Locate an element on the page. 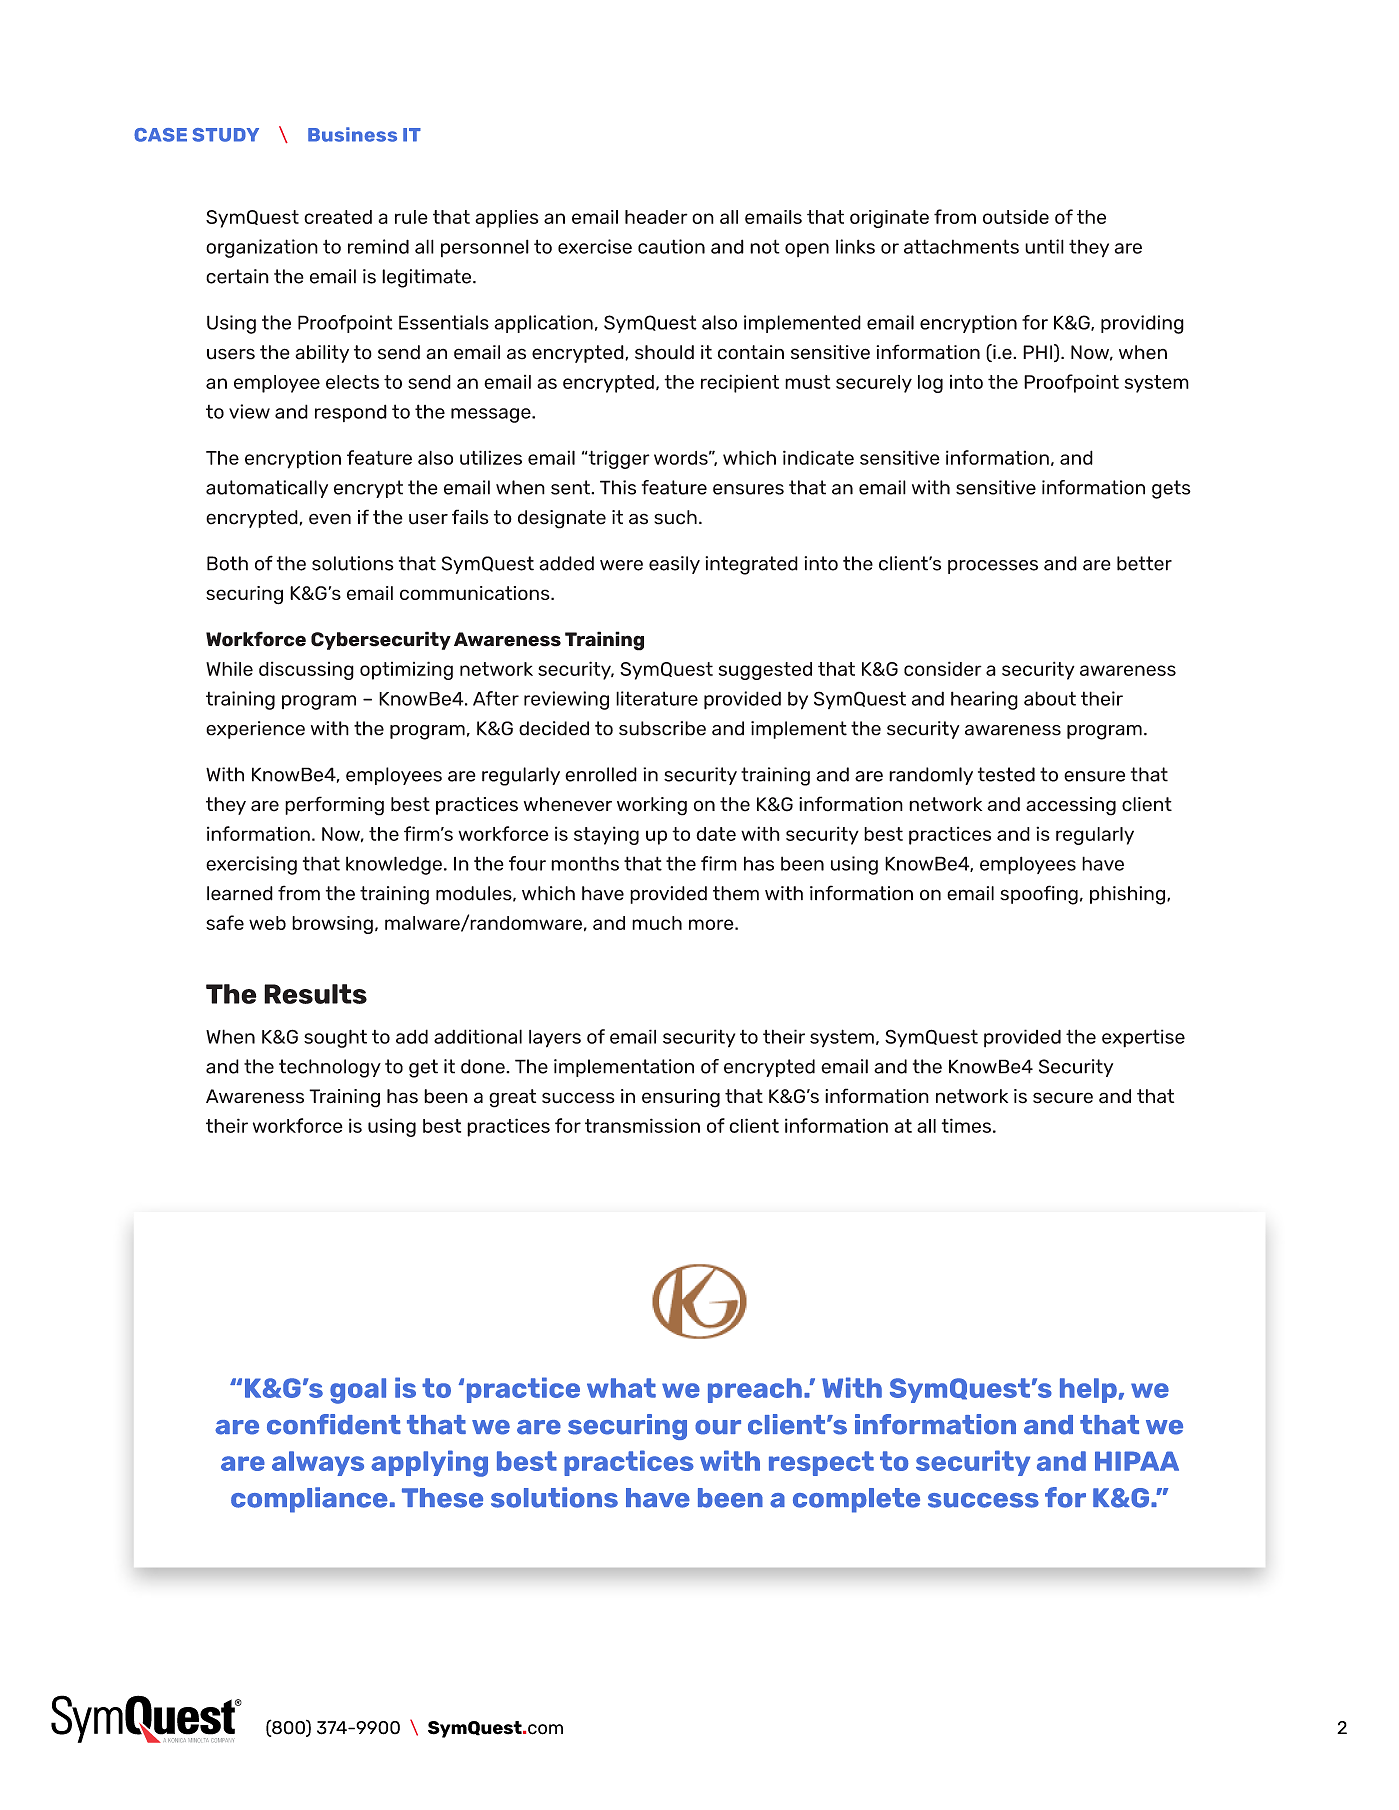 This page has width=1399, height=1810. ensuring is located at coordinates (681, 1098).
